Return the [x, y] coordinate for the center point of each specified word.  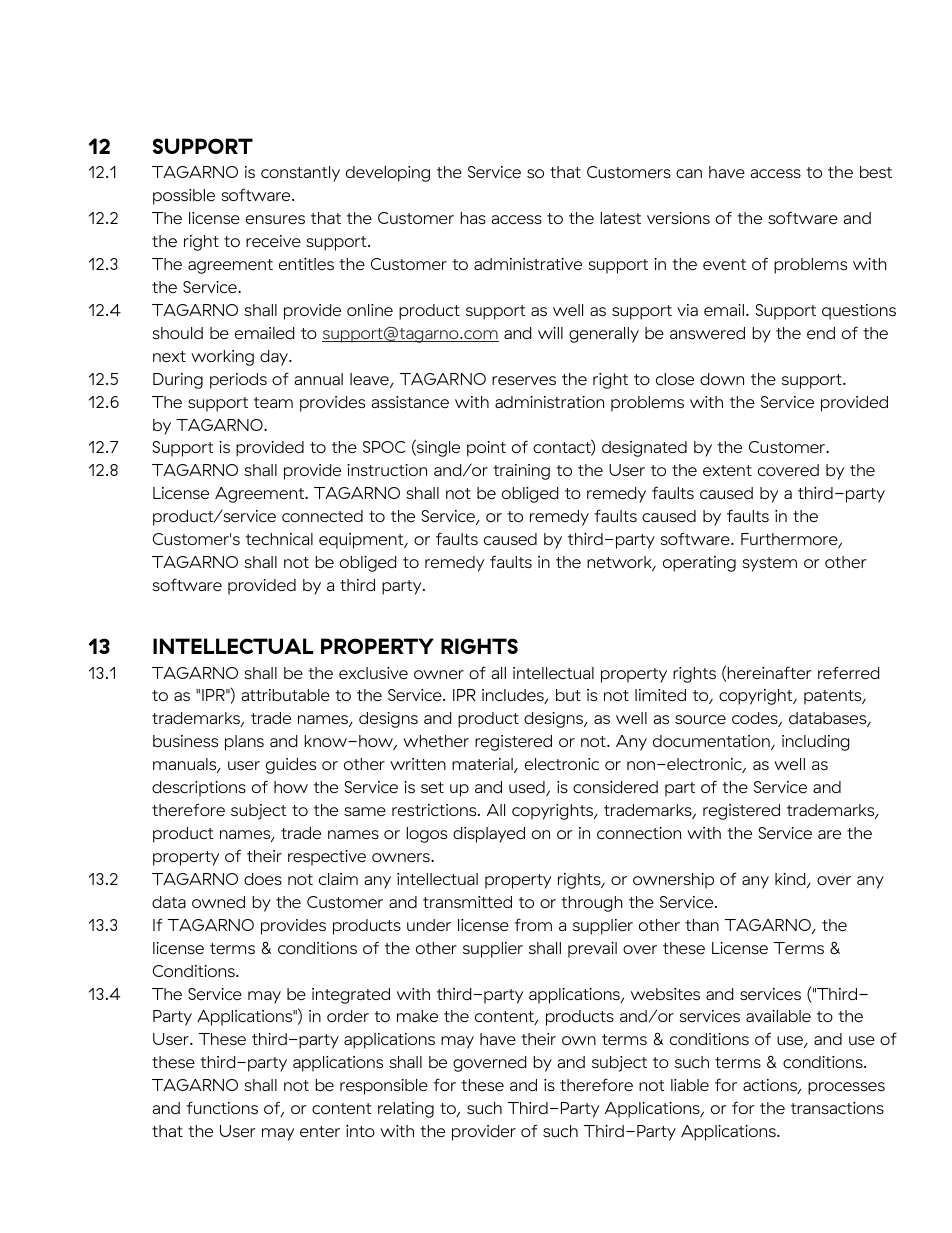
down [722, 379]
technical [279, 539]
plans [244, 743]
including [815, 743]
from [533, 924]
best [876, 172]
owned [218, 902]
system [769, 564]
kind [791, 880]
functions [222, 1107]
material [483, 765]
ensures [275, 219]
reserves [524, 380]
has [473, 218]
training [521, 472]
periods [238, 381]
